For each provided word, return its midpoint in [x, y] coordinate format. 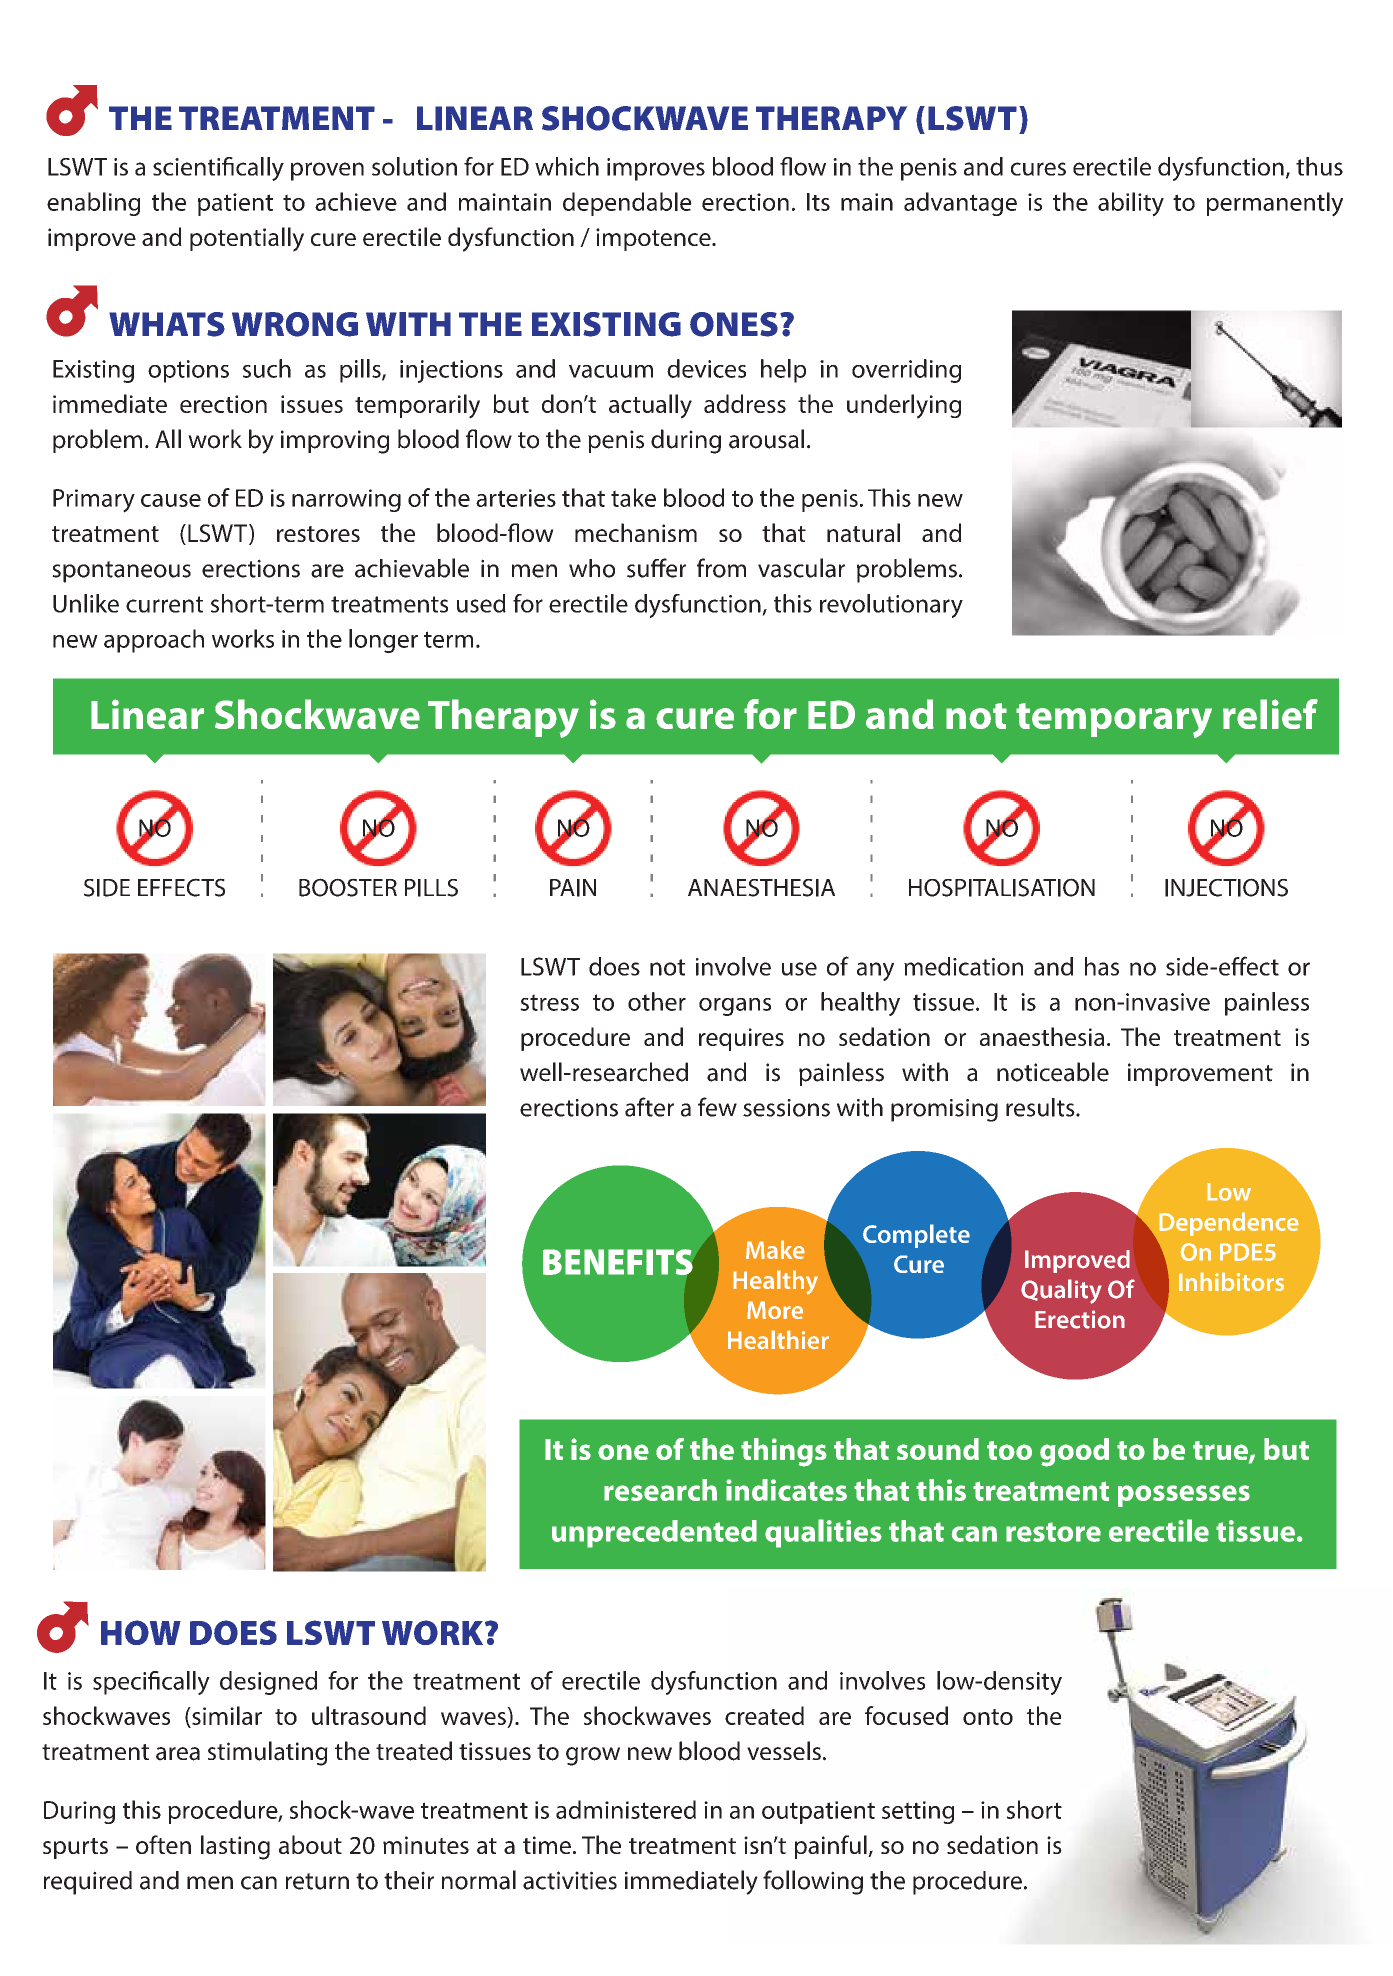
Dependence [1229, 1224]
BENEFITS [618, 1262]
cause [171, 500]
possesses [1184, 1496]
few [717, 1107]
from [721, 568]
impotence [654, 239]
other [657, 1001]
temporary [1114, 720]
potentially [247, 239]
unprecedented [654, 1534]
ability [1131, 204]
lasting [235, 1847]
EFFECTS [181, 887]
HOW [141, 1632]
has [1102, 966]
